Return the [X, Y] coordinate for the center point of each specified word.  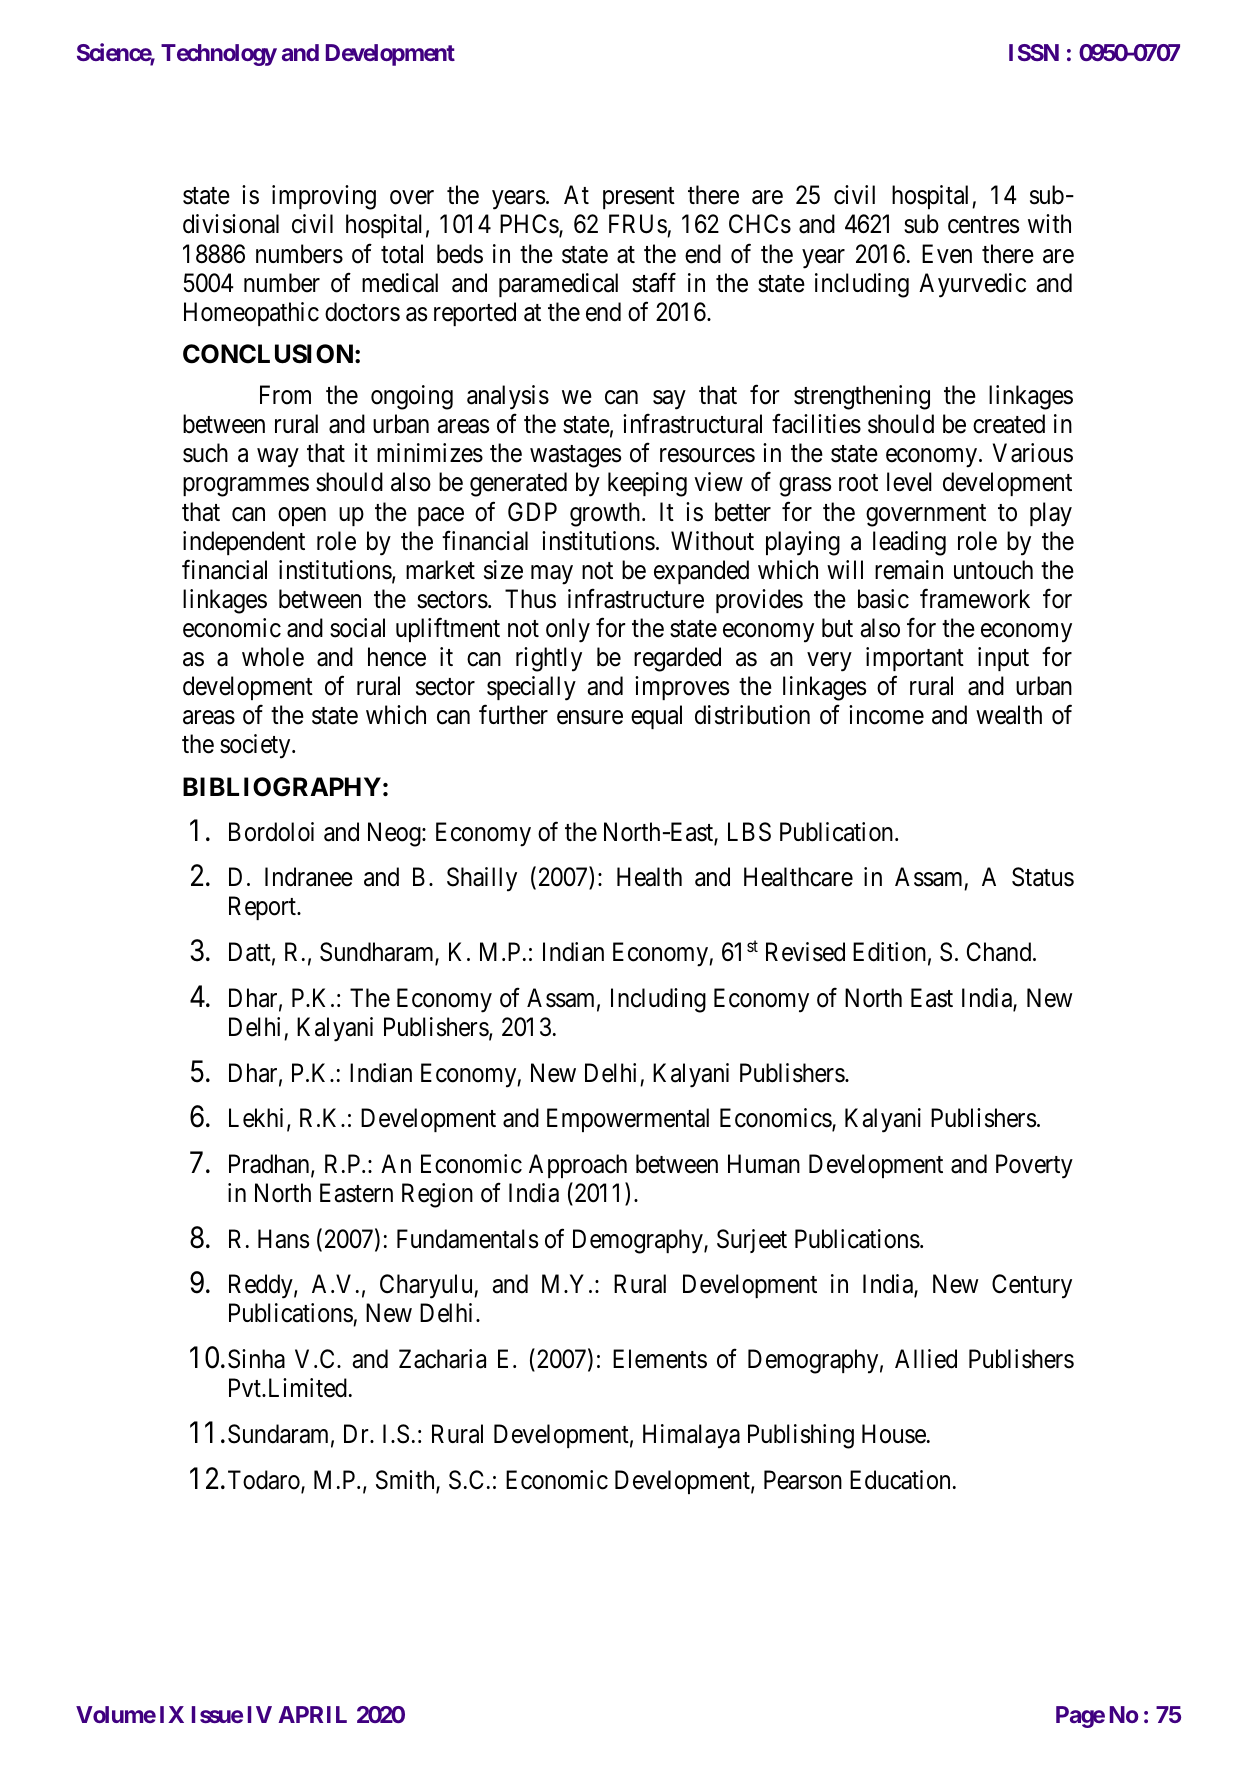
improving [324, 197]
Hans [283, 1239]
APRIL [312, 1714]
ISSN [1034, 52]
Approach [578, 1166]
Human [764, 1164]
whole [273, 657]
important [915, 659]
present [639, 198]
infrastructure [636, 599]
